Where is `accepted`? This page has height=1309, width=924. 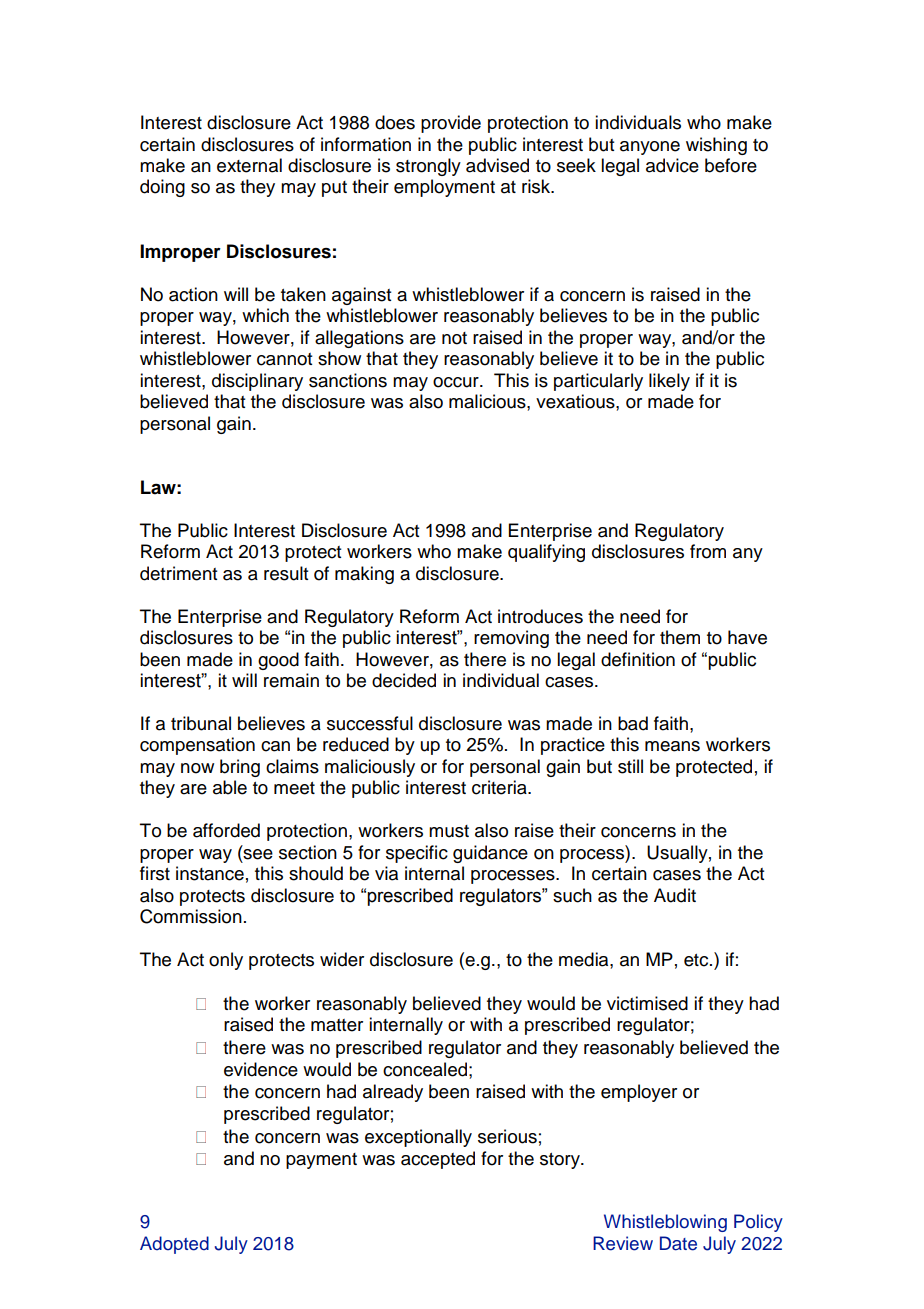
accepted is located at coordinates (438, 1160).
